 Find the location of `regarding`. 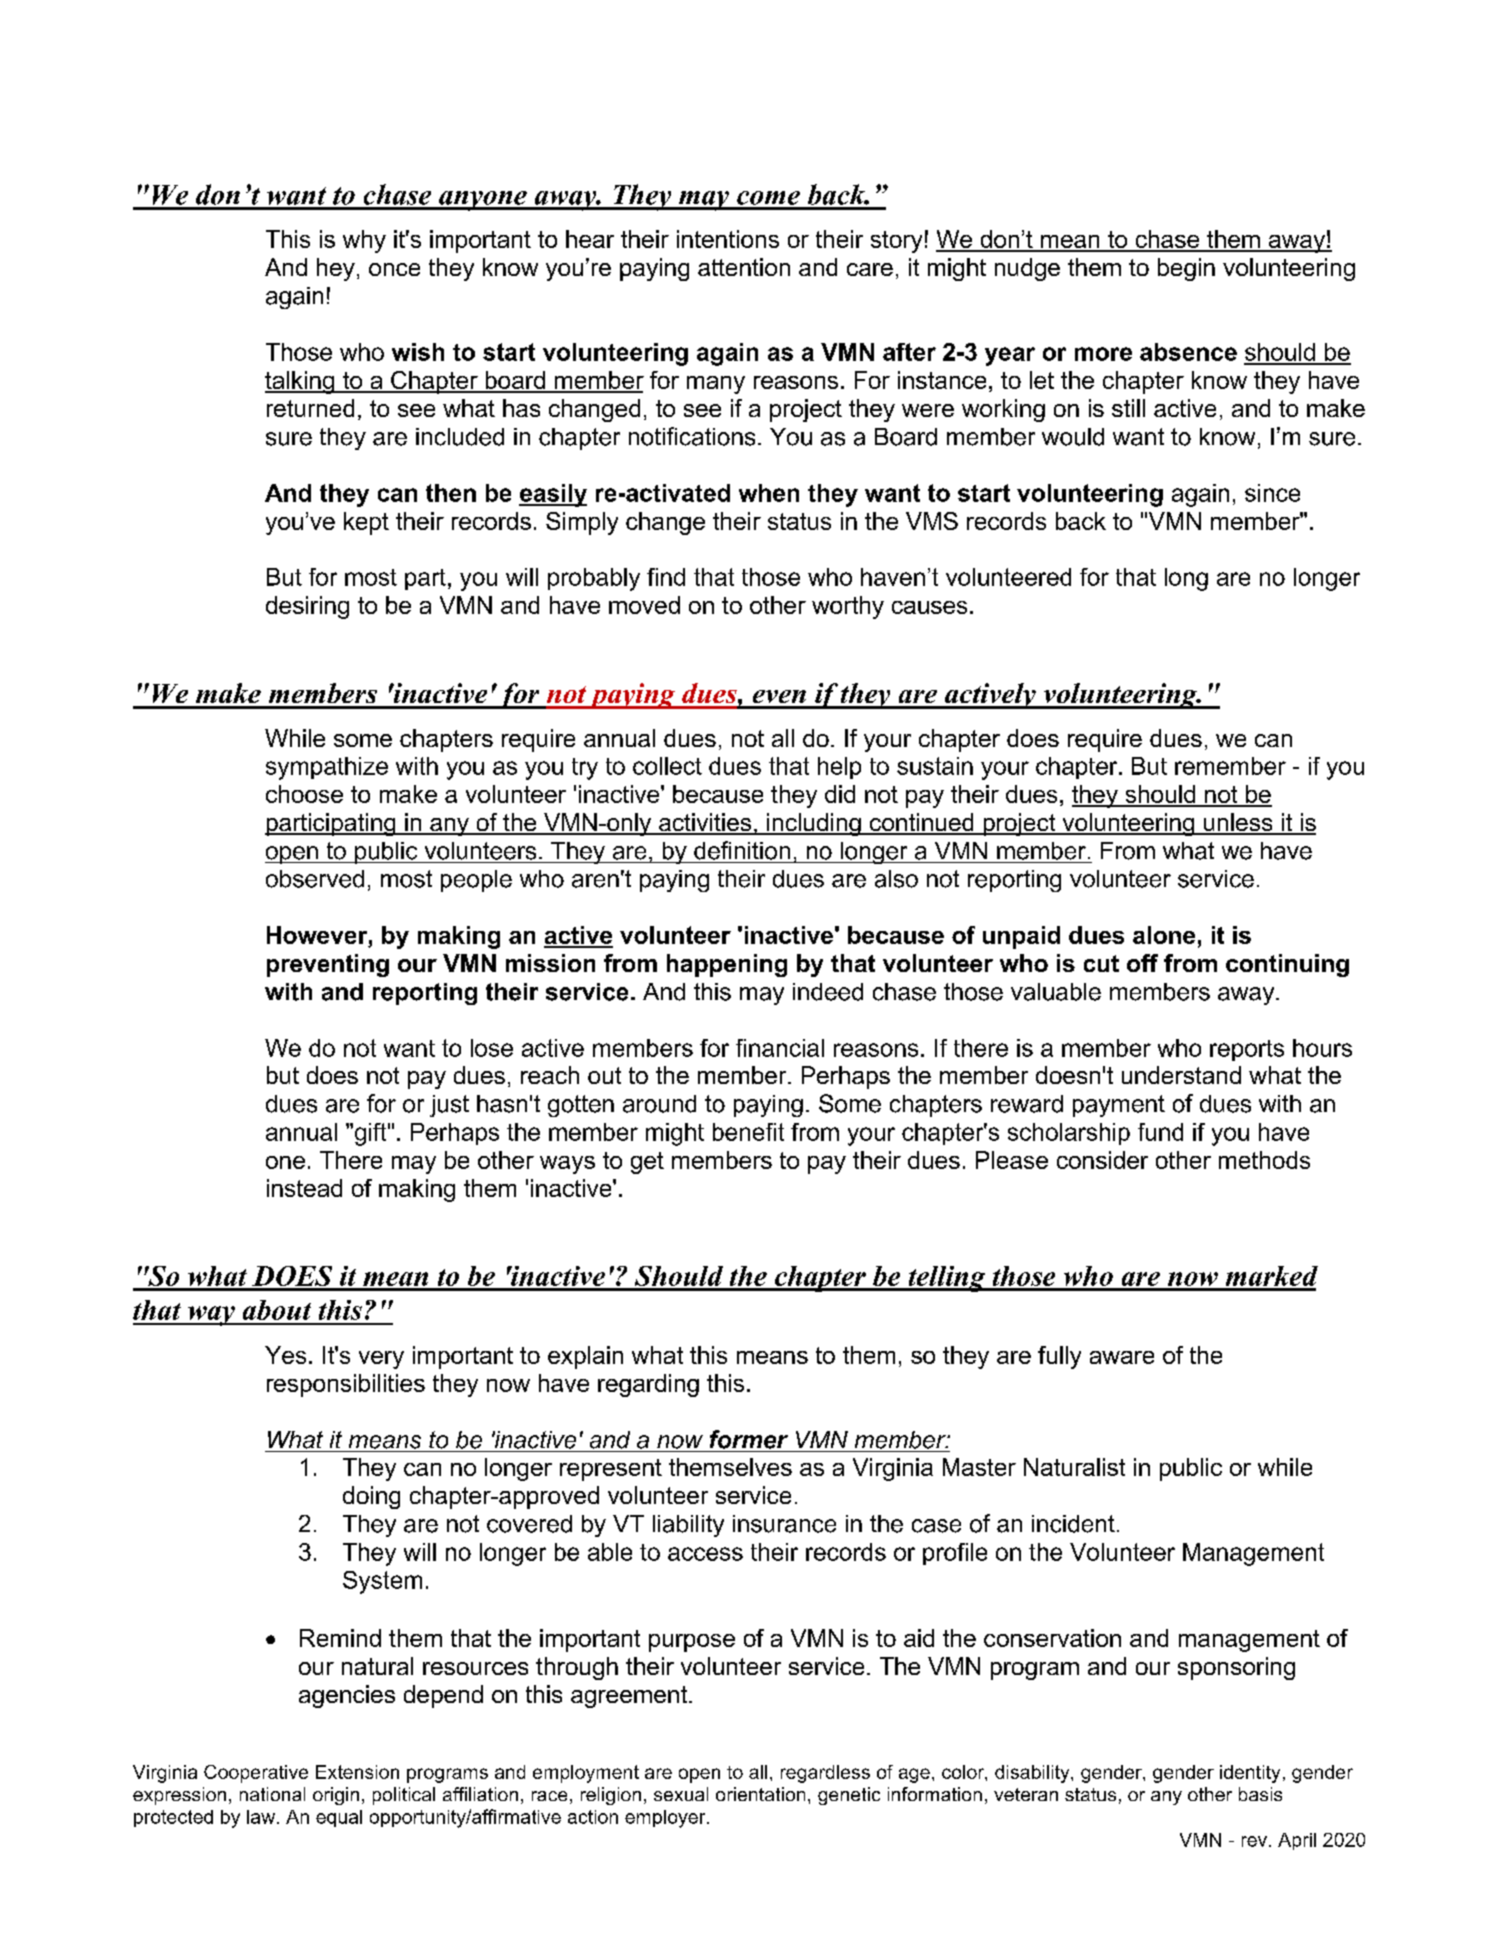

regarding is located at coordinates (648, 1385).
